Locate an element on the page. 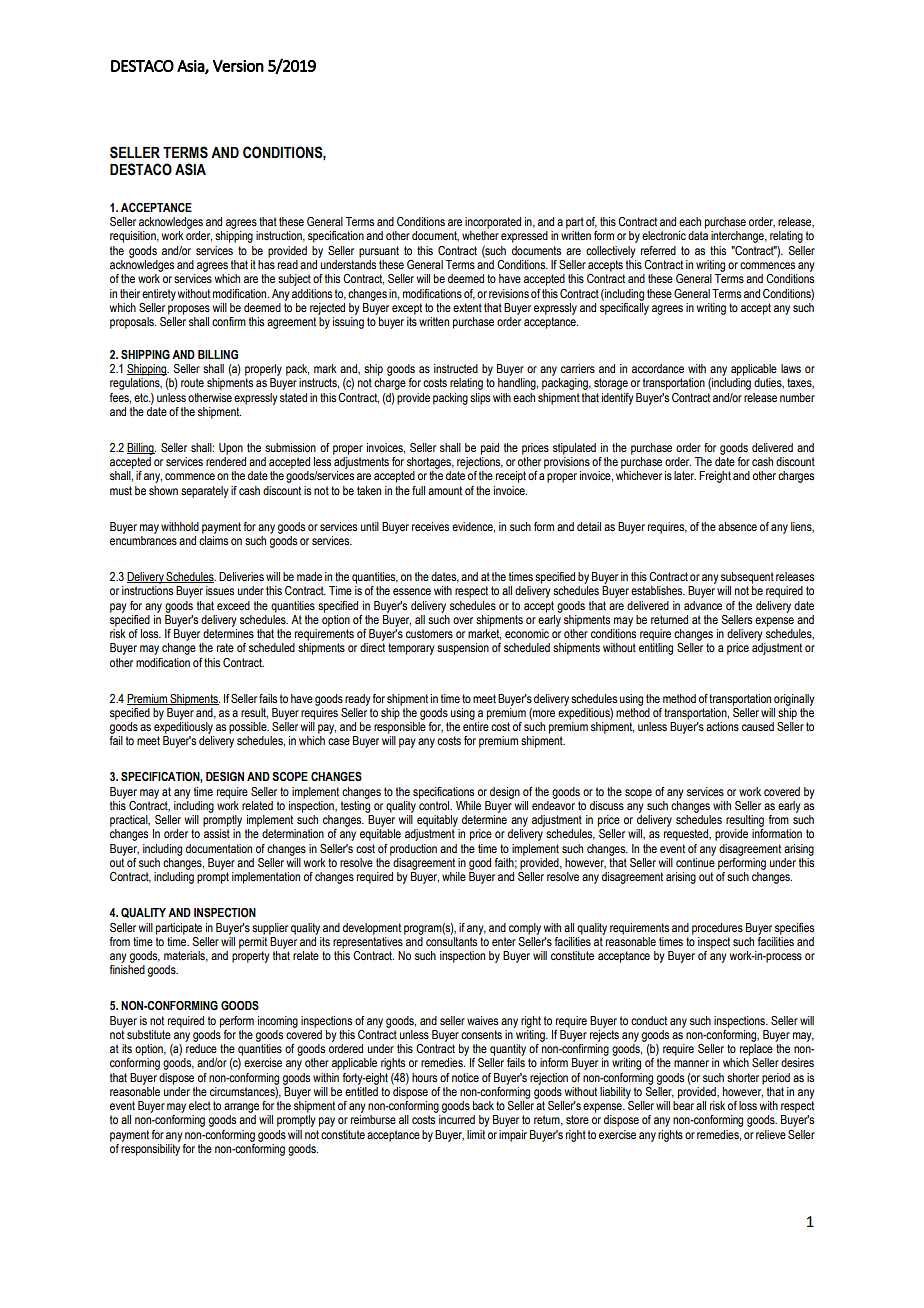  arrange is located at coordinates (241, 1108).
